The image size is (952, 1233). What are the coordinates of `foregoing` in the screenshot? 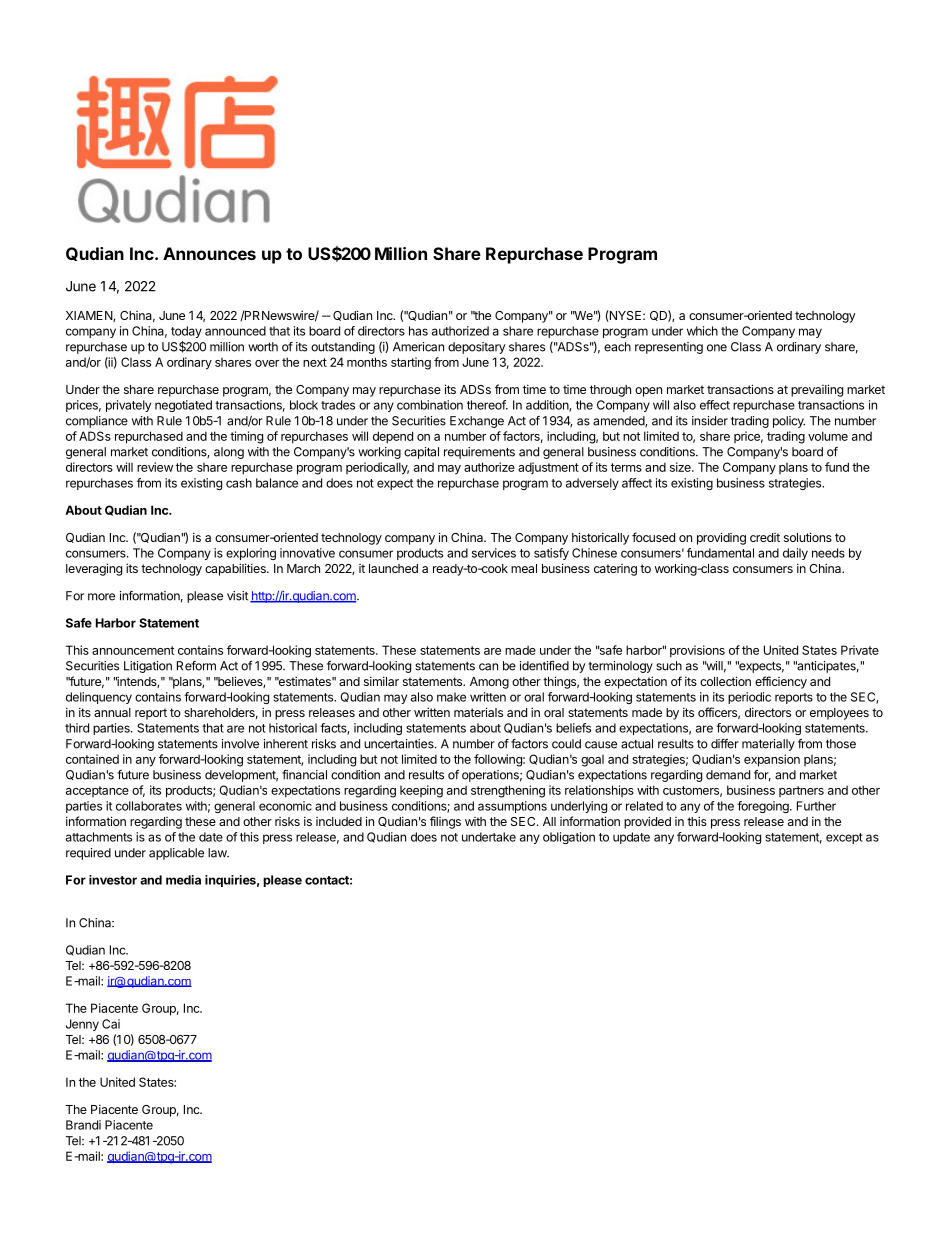 It's located at (764, 807).
